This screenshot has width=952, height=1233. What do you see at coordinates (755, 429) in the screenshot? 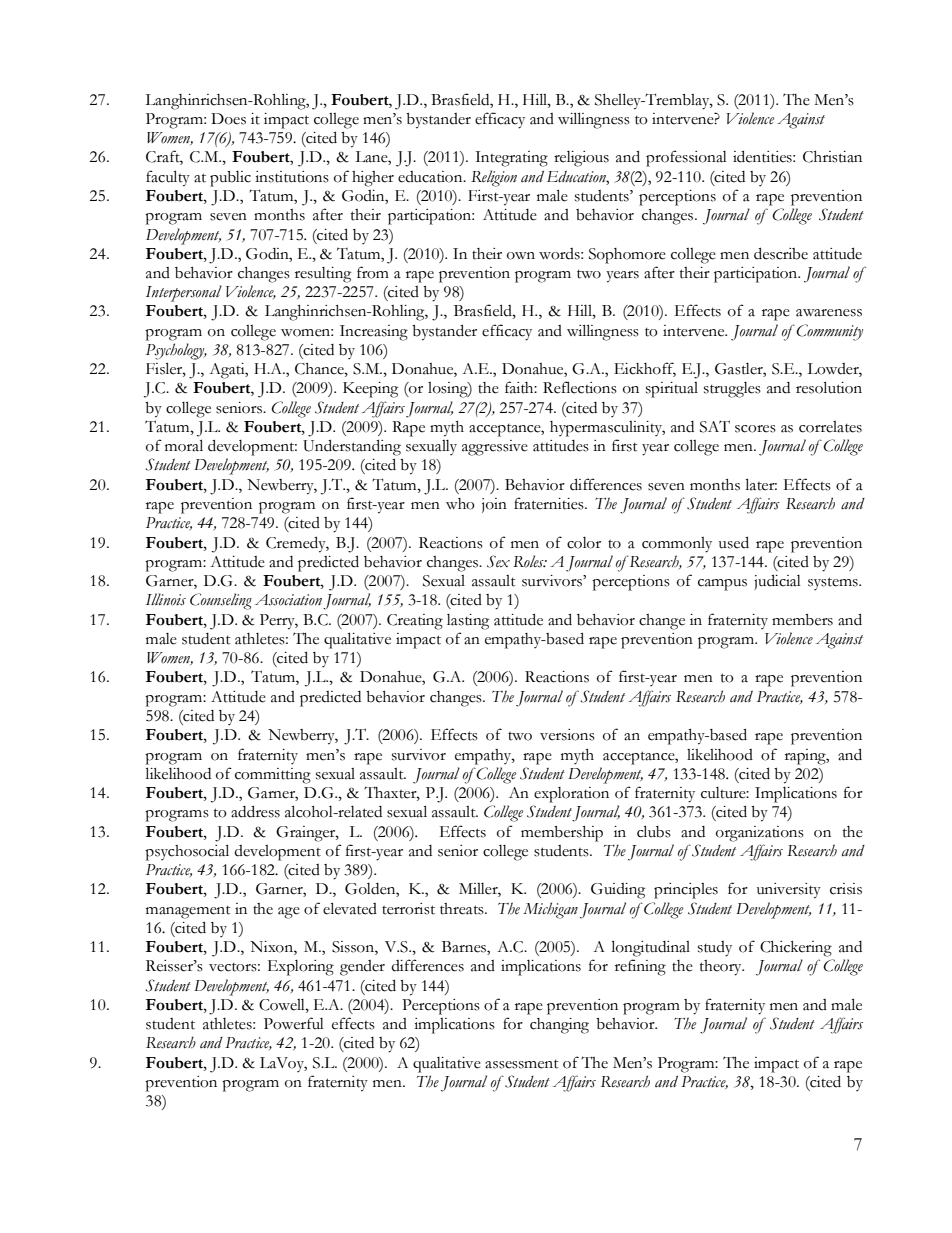
I see `scores` at bounding box center [755, 429].
